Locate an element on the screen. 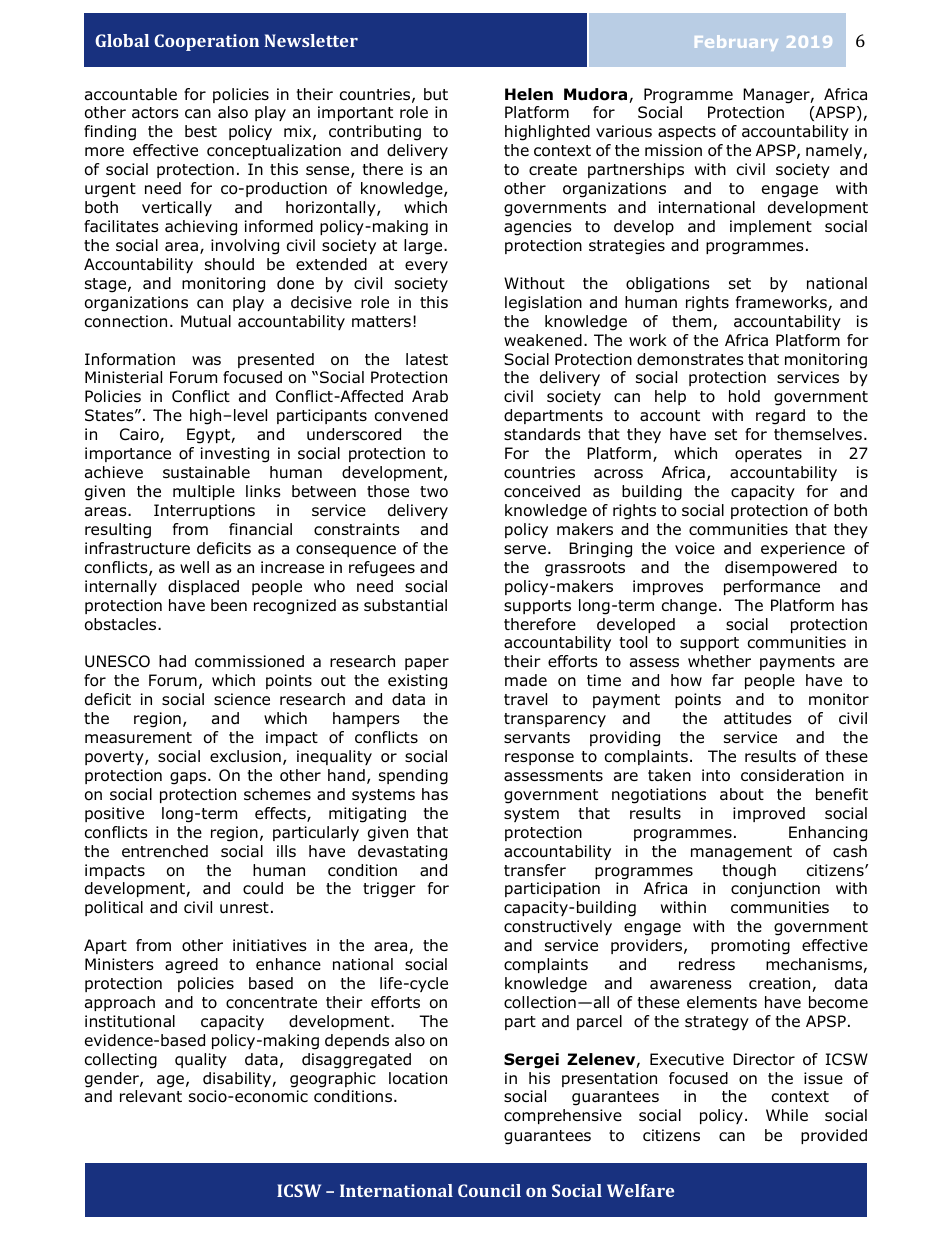 The height and width of the screenshot is (1233, 952). performance is located at coordinates (772, 587).
